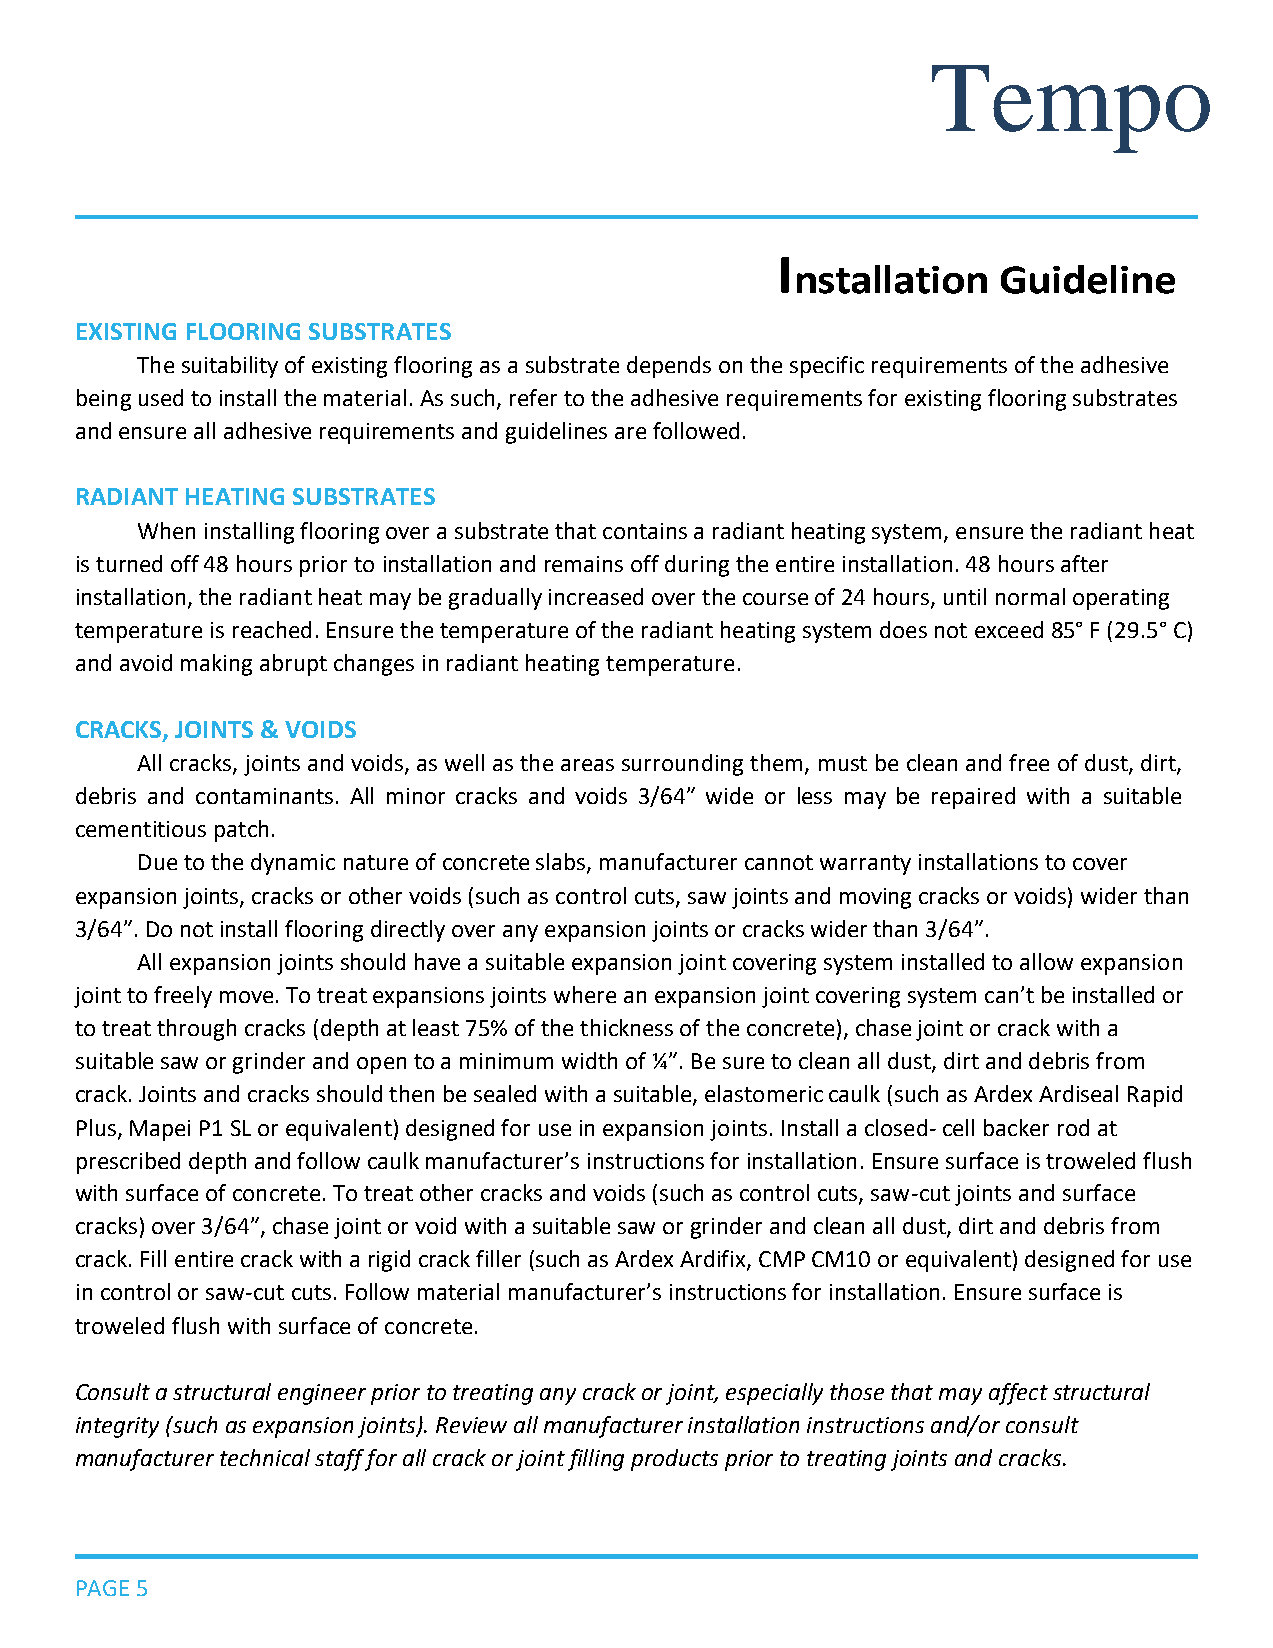  I want to click on making, so click(216, 665).
